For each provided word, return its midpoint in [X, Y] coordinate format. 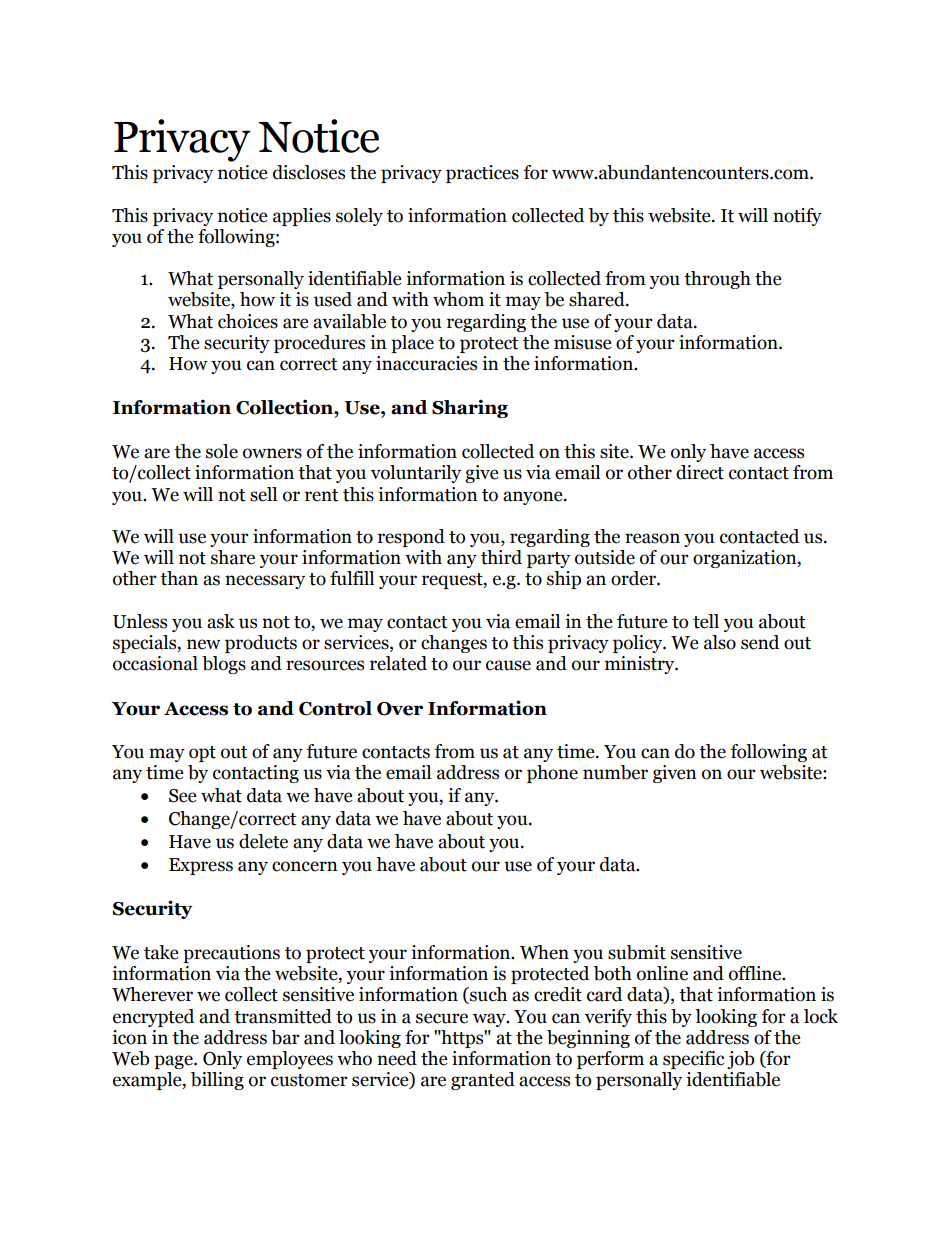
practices [482, 174]
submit [637, 952]
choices [248, 321]
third [501, 557]
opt [202, 754]
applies [302, 217]
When [544, 952]
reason [652, 538]
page [174, 1062]
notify [797, 217]
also [720, 642]
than [179, 578]
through [717, 280]
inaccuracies [426, 363]
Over [400, 709]
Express [201, 866]
